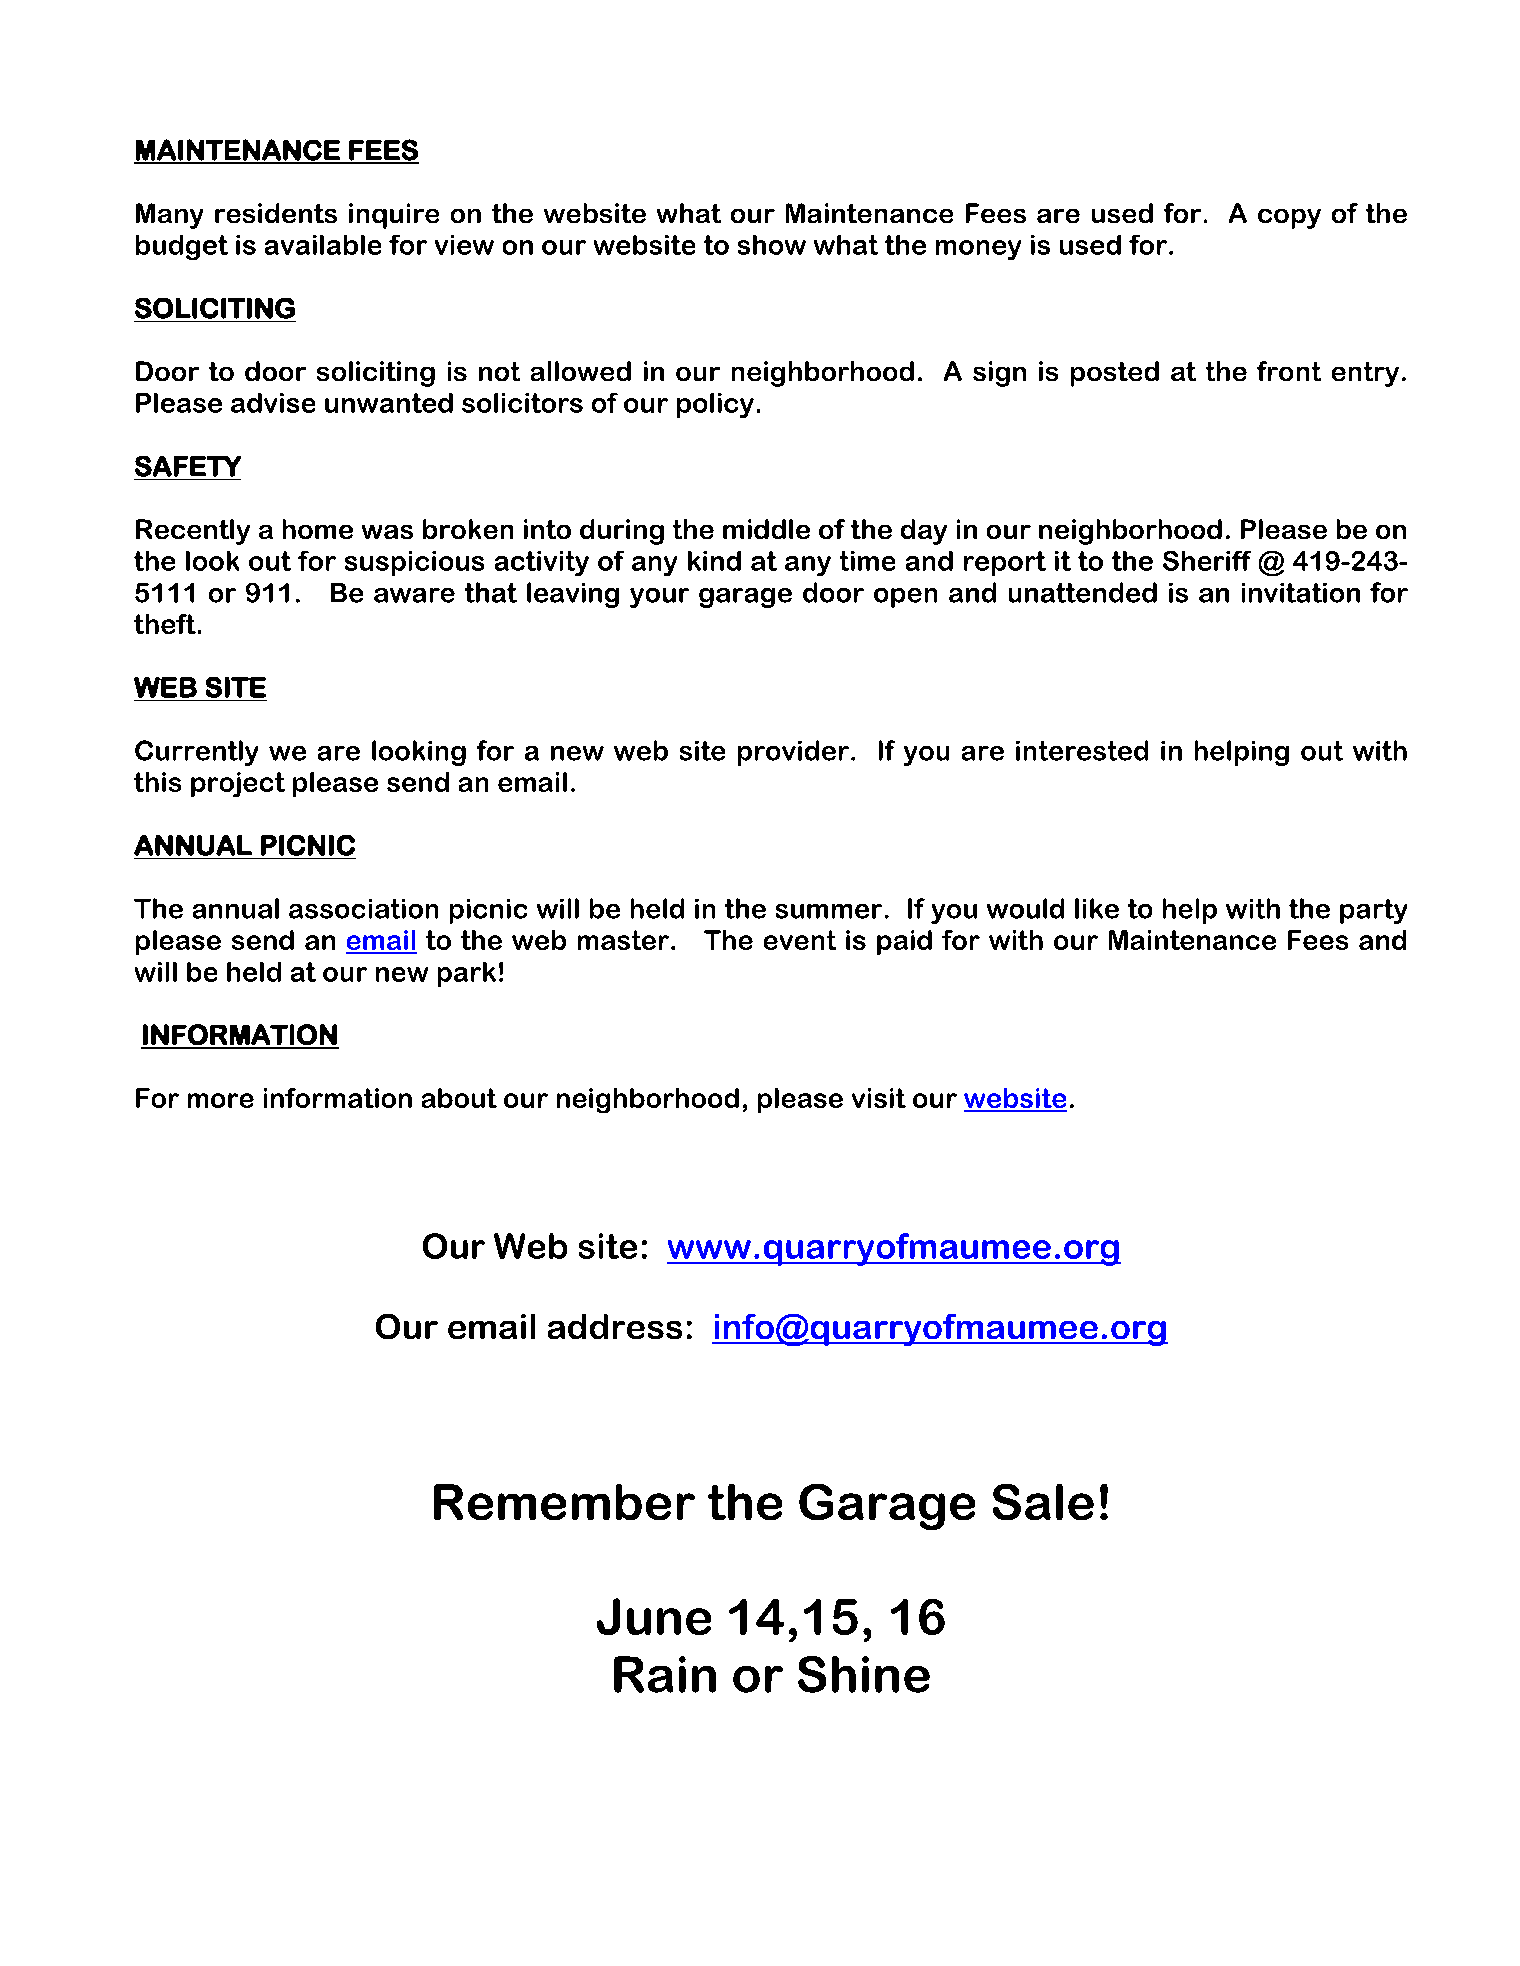 The width and height of the page is (1520, 1966). Describe the element at coordinates (879, 1098) in the page. I see `visit` at that location.
